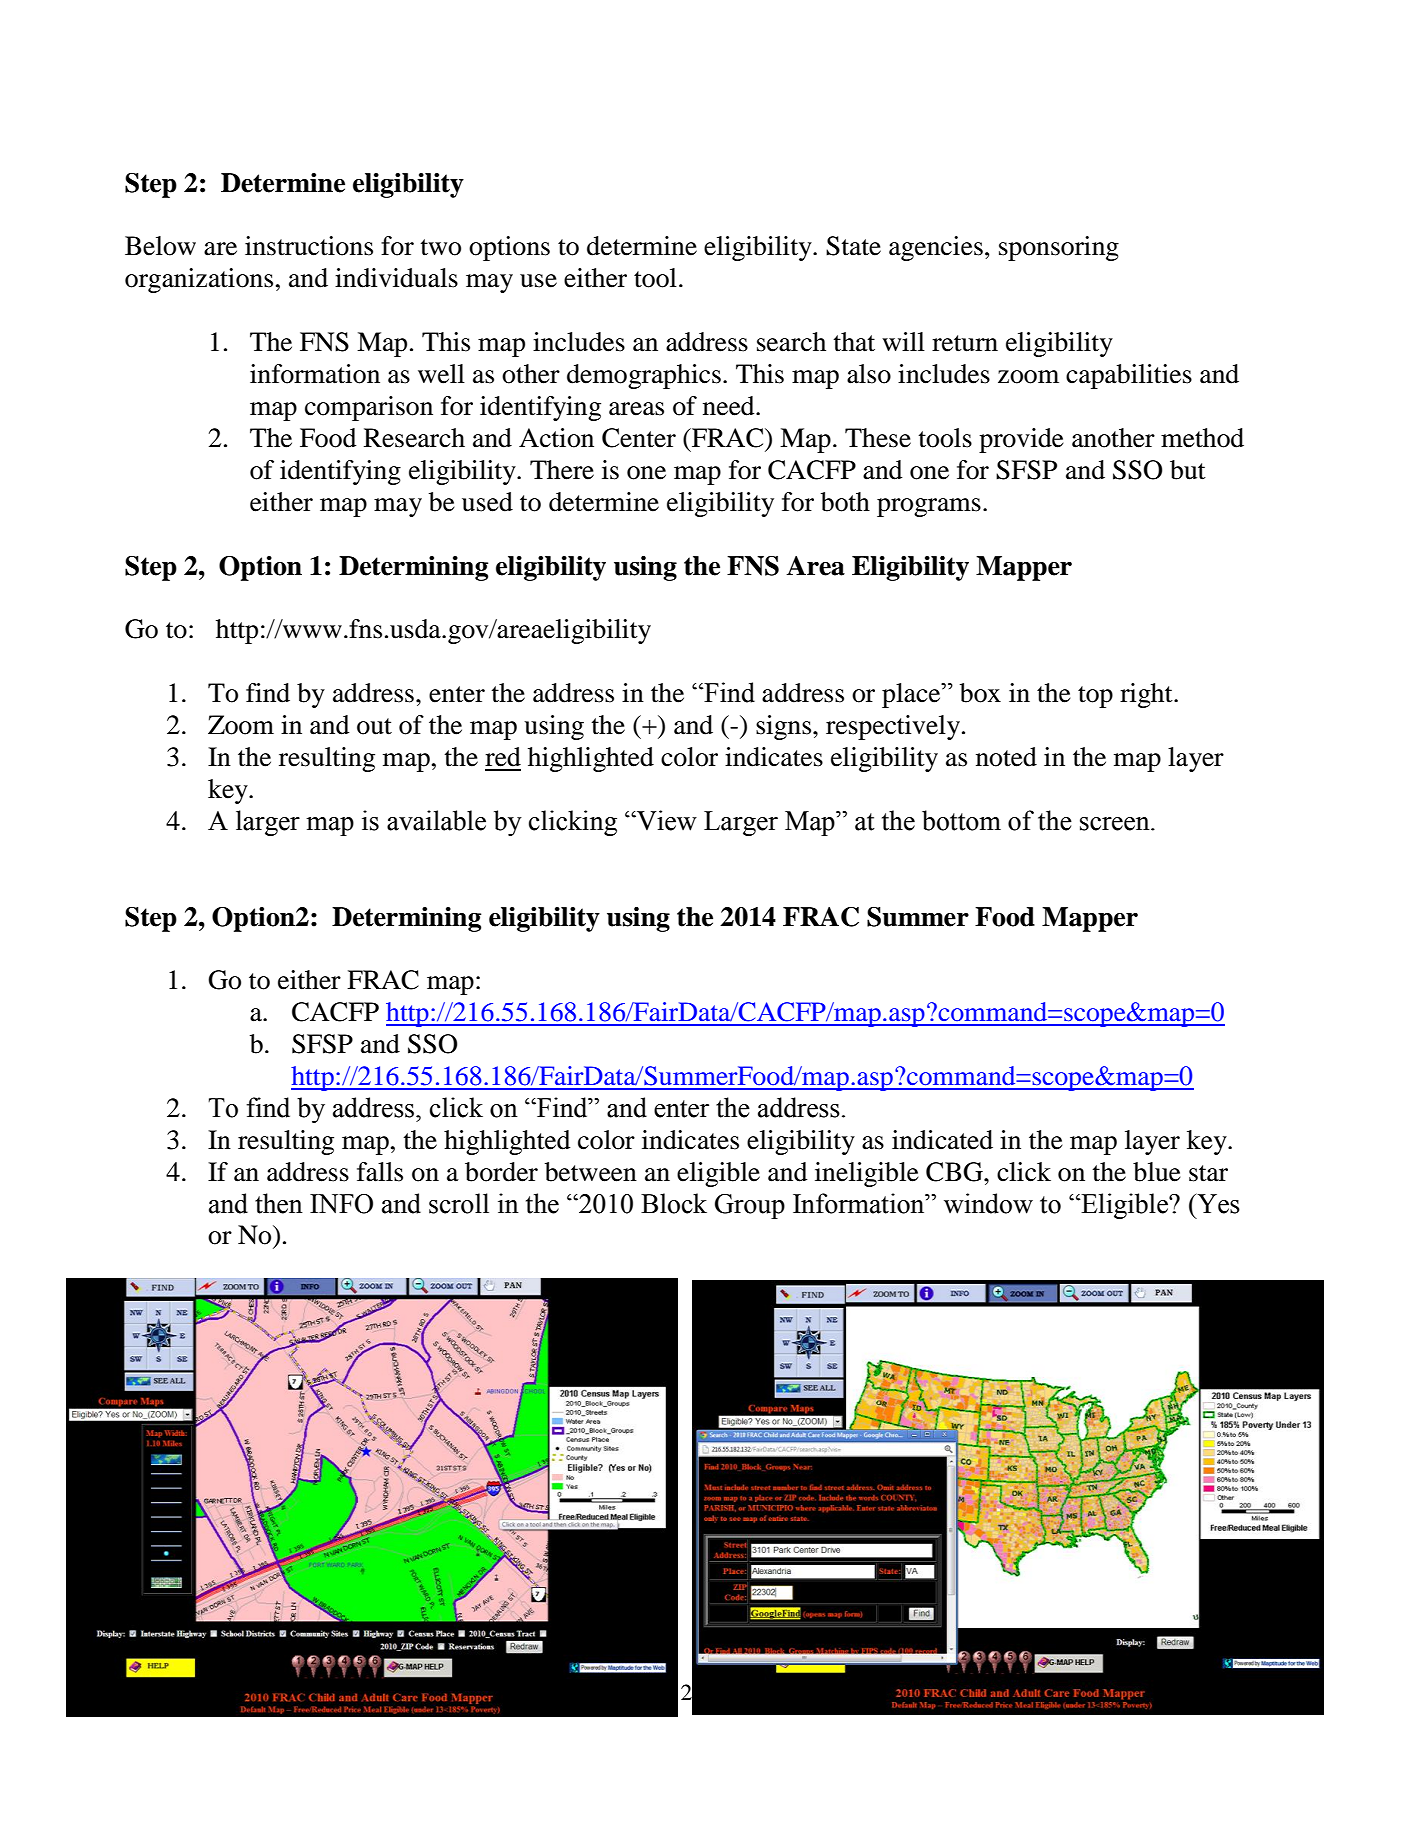 This screenshot has width=1415, height=1831. What do you see at coordinates (666, 820) in the screenshot?
I see `View` at bounding box center [666, 820].
